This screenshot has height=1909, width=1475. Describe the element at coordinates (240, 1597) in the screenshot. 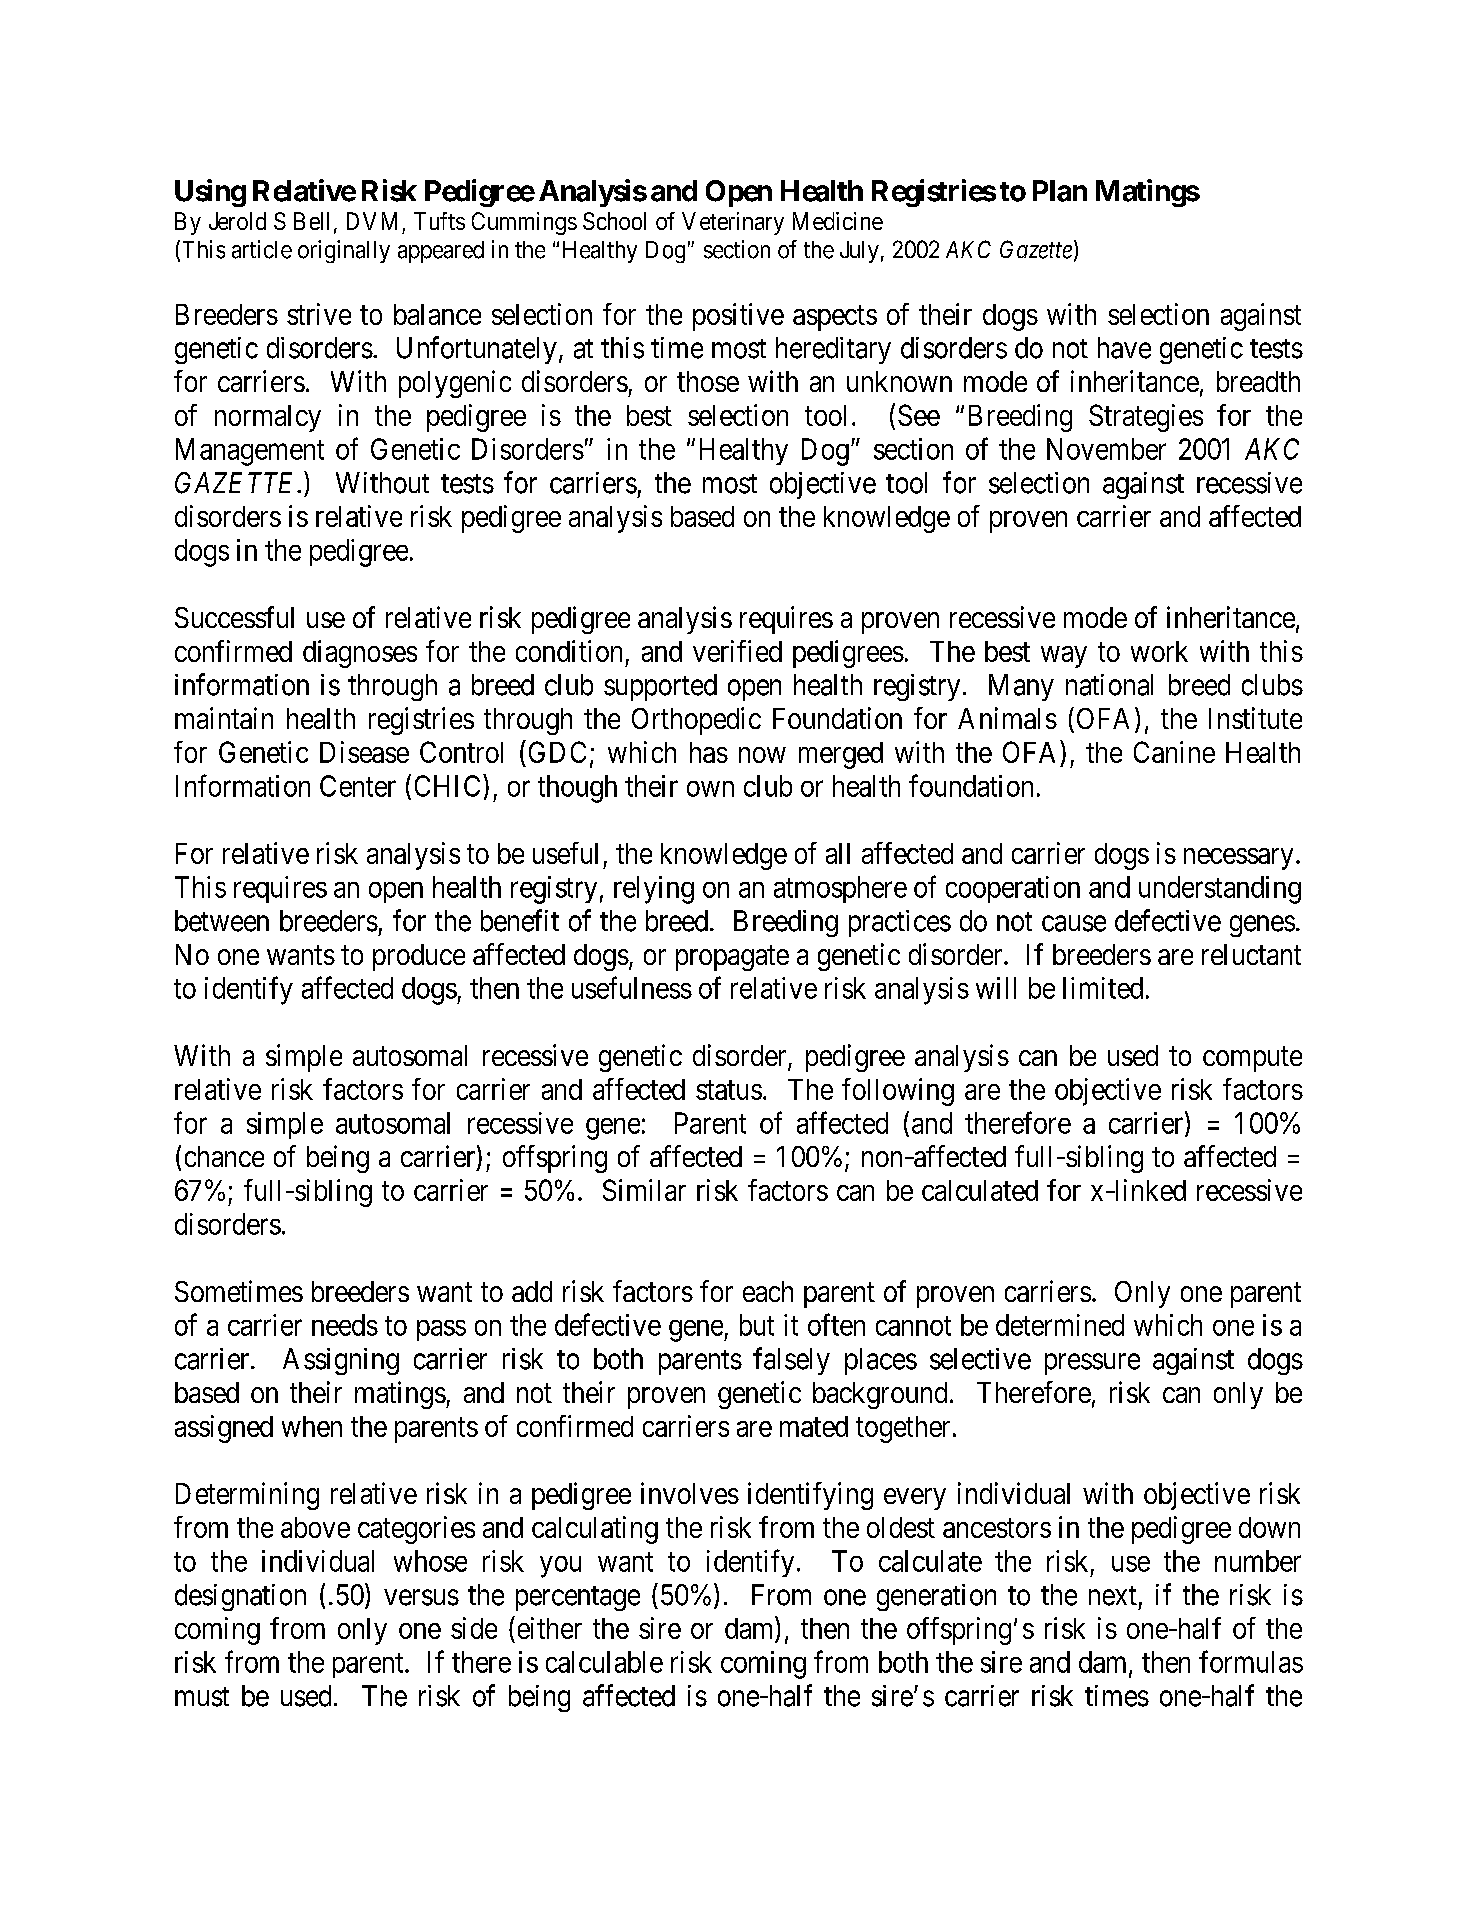

I see `designation` at that location.
